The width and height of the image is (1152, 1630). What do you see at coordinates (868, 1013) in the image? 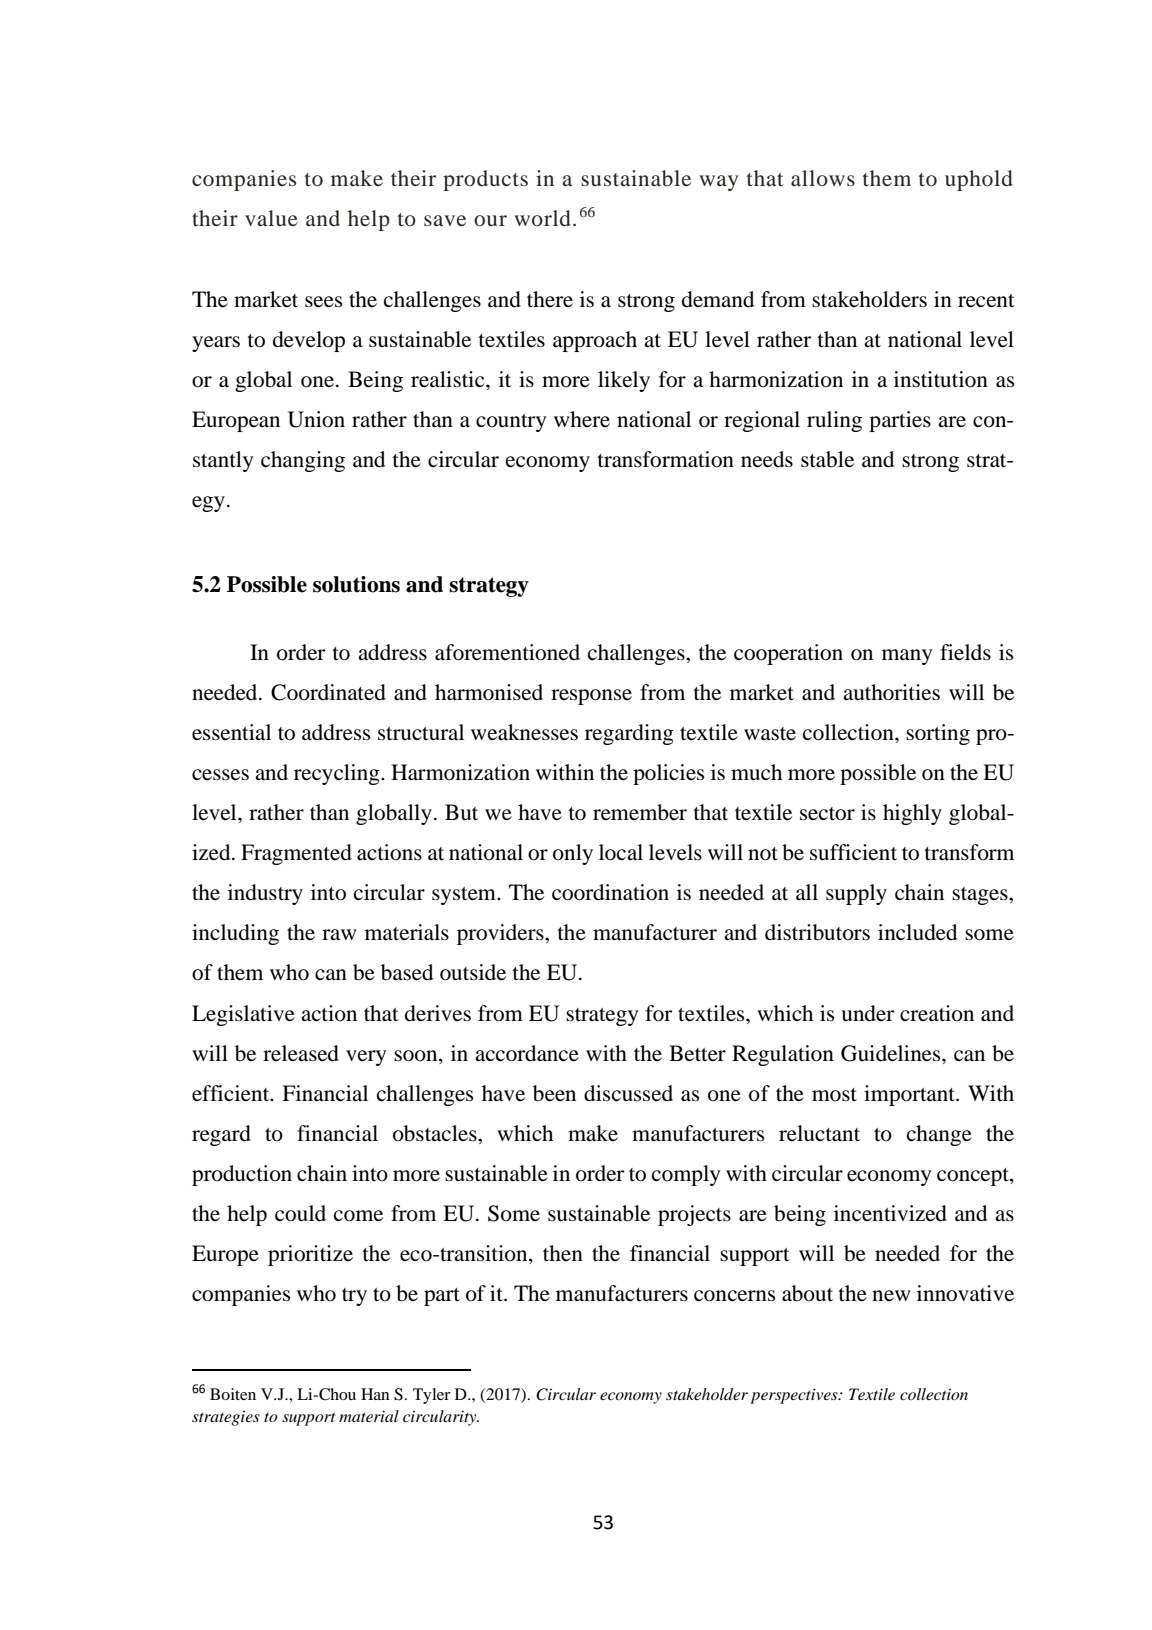
I see `under` at bounding box center [868, 1013].
